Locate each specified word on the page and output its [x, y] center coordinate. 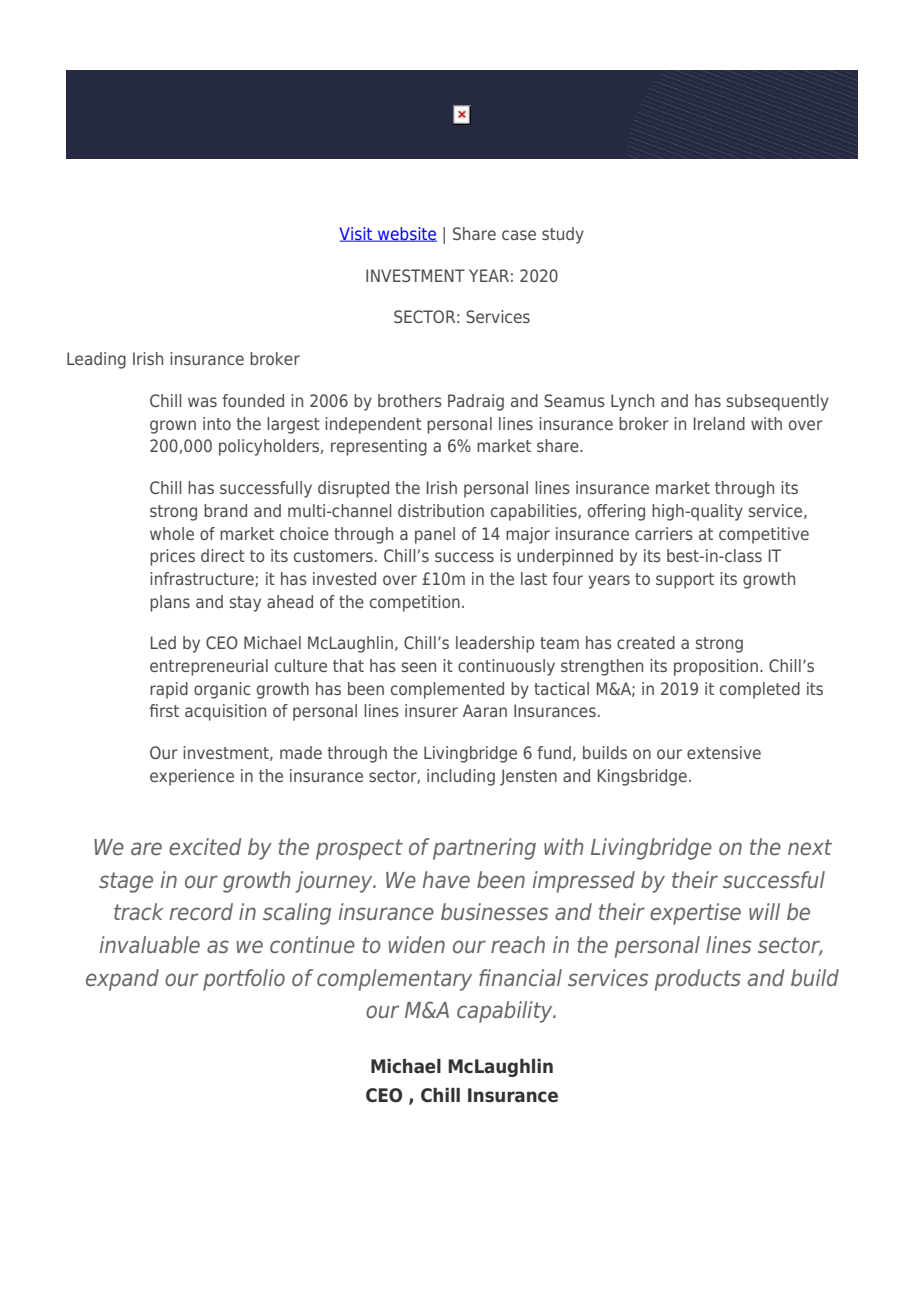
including [461, 777]
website [406, 234]
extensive [724, 752]
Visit [357, 234]
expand [122, 980]
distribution [441, 510]
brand [225, 510]
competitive [764, 535]
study [563, 235]
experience [192, 777]
